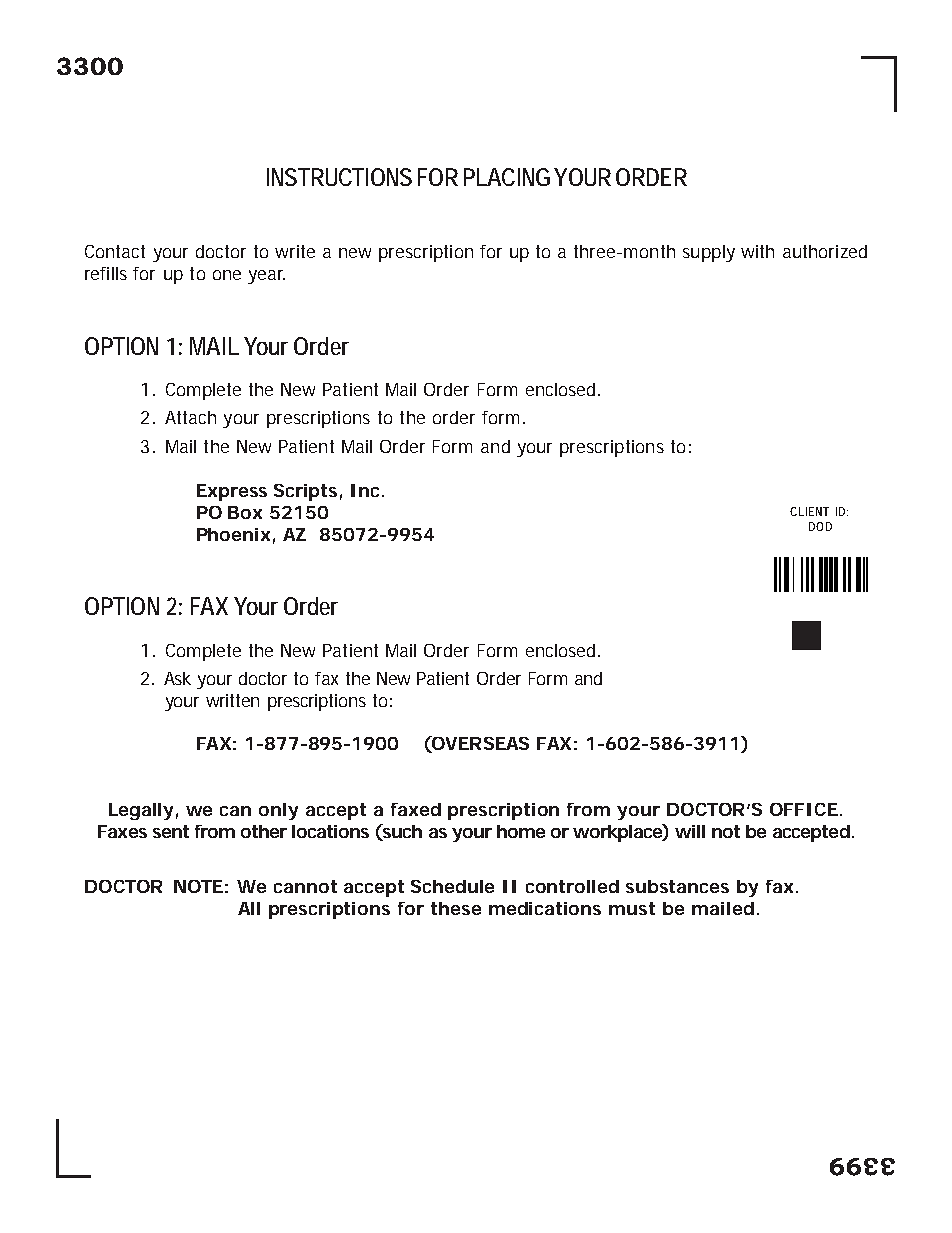  Describe the element at coordinates (115, 251) in the screenshot. I see `Contact` at that location.
